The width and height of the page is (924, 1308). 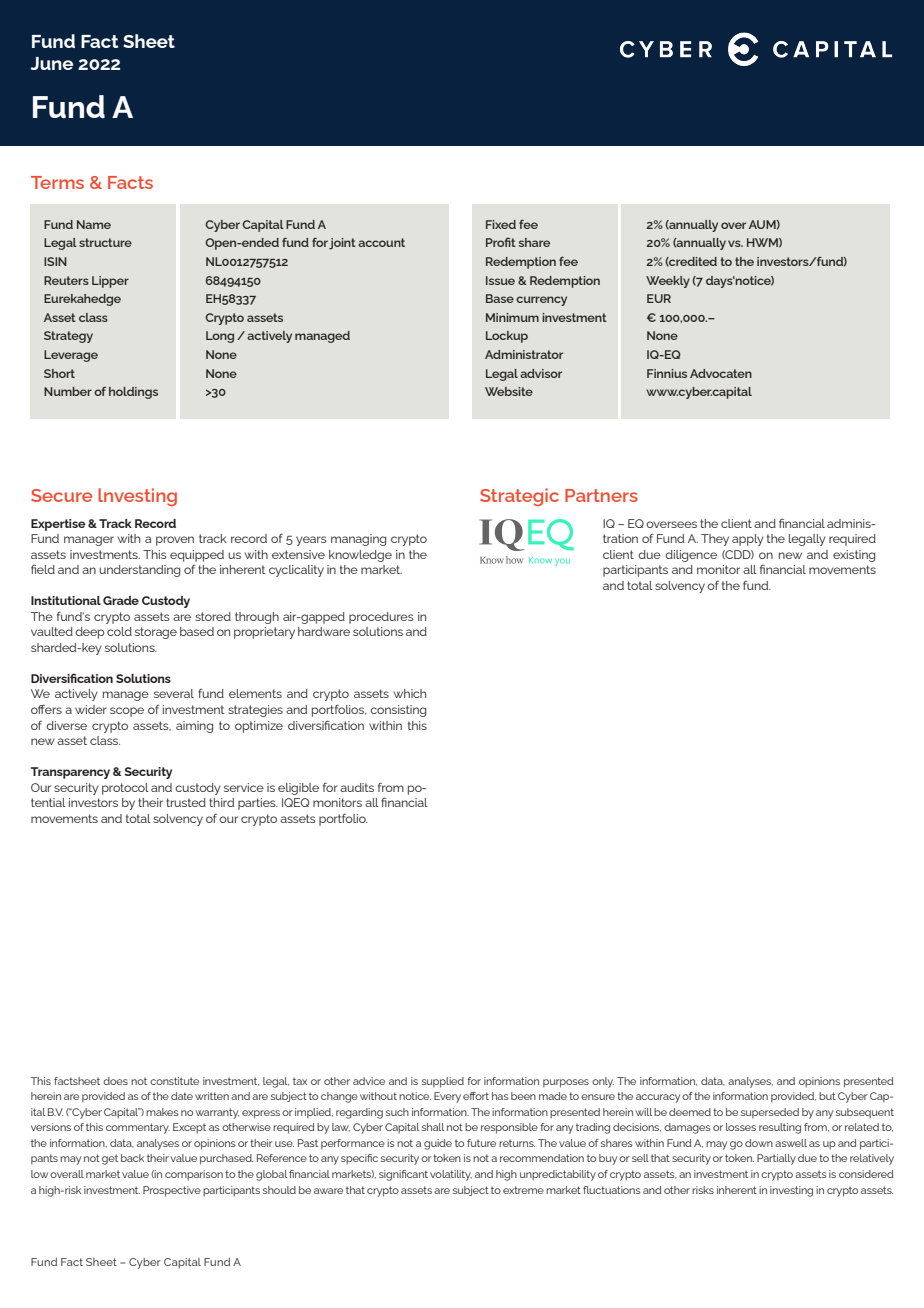 What do you see at coordinates (156, 633) in the page?
I see `storage` at bounding box center [156, 633].
